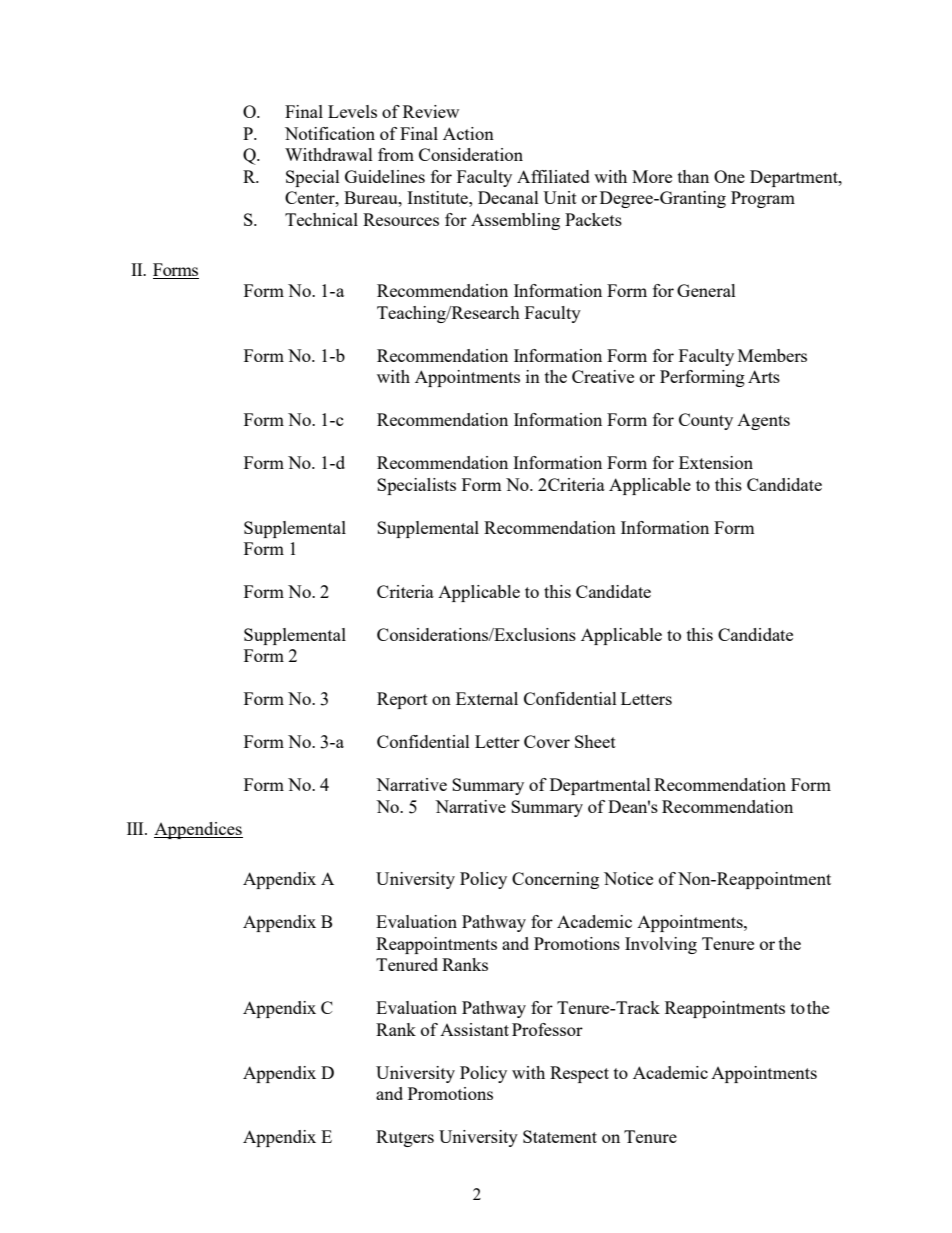  What do you see at coordinates (474, 1029) in the screenshot?
I see `Assistant` at bounding box center [474, 1029].
